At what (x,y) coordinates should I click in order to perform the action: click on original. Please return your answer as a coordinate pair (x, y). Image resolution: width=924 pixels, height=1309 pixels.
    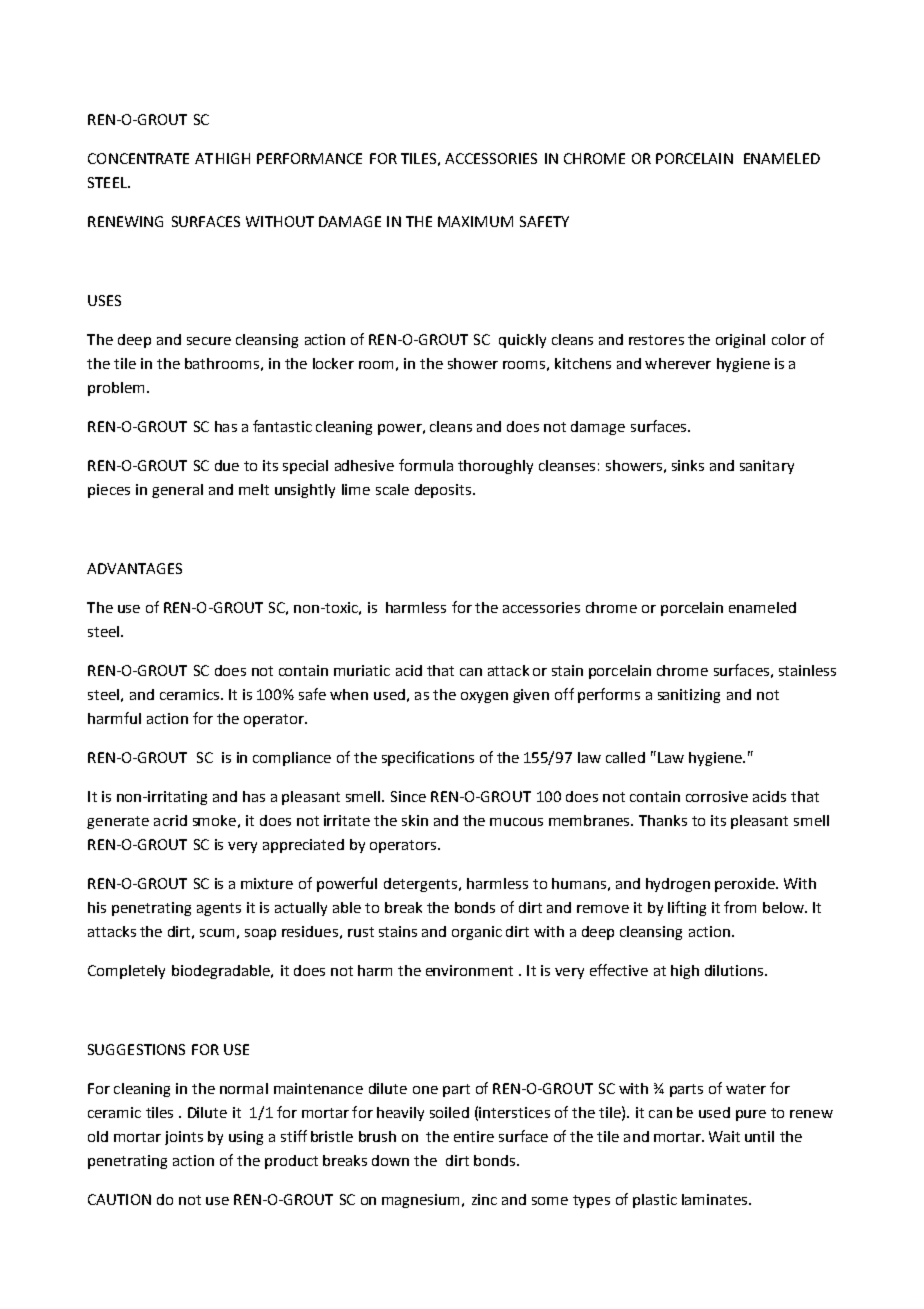
    Looking at the image, I should click on (740, 341).
